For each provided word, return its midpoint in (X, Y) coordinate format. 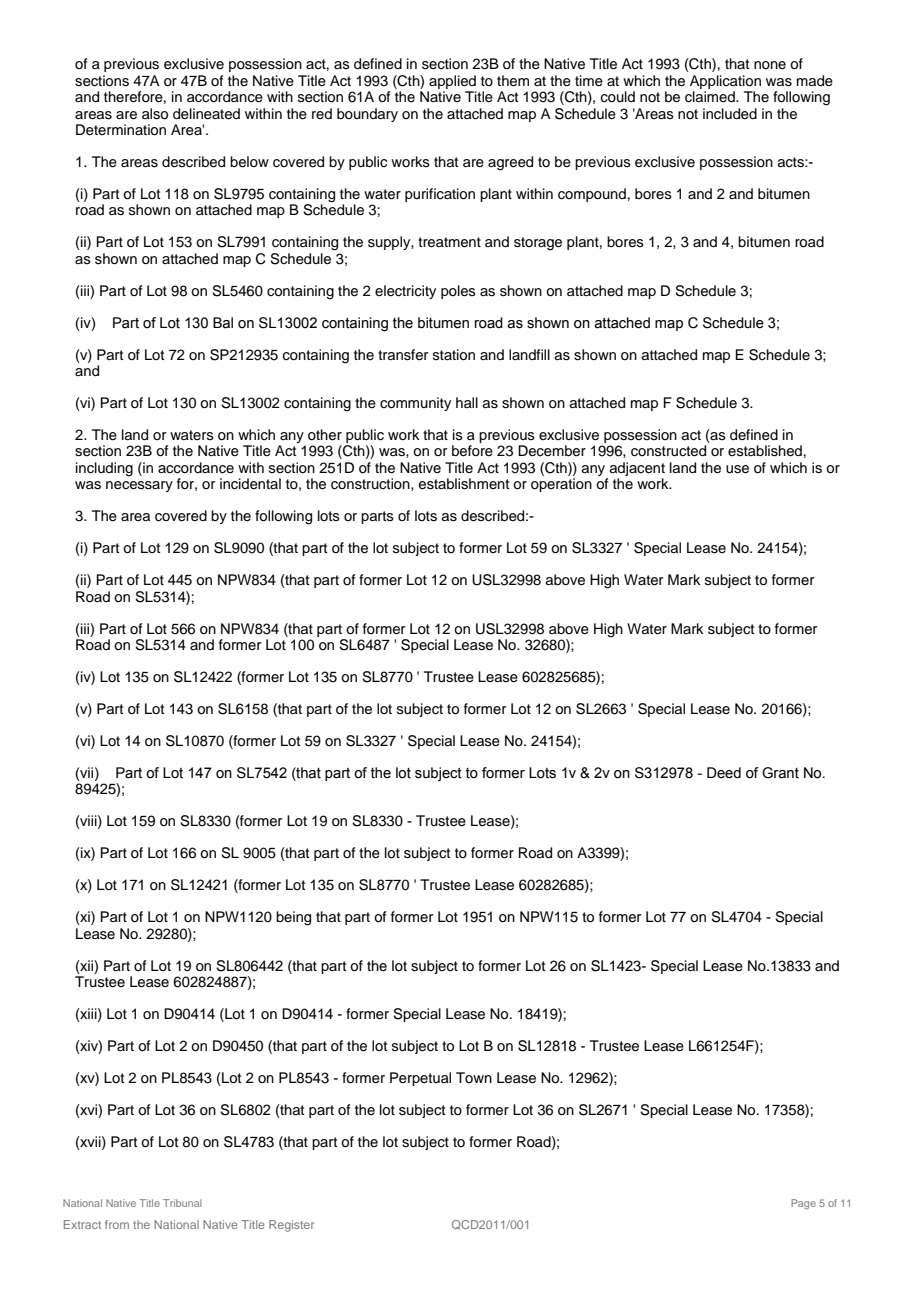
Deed (724, 773)
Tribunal (182, 1203)
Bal (223, 323)
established (765, 451)
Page (803, 1204)
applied (452, 82)
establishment (464, 484)
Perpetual (420, 1079)
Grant (780, 773)
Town (474, 1077)
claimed (711, 97)
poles (458, 292)
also (155, 114)
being (293, 918)
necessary (139, 486)
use (737, 469)
